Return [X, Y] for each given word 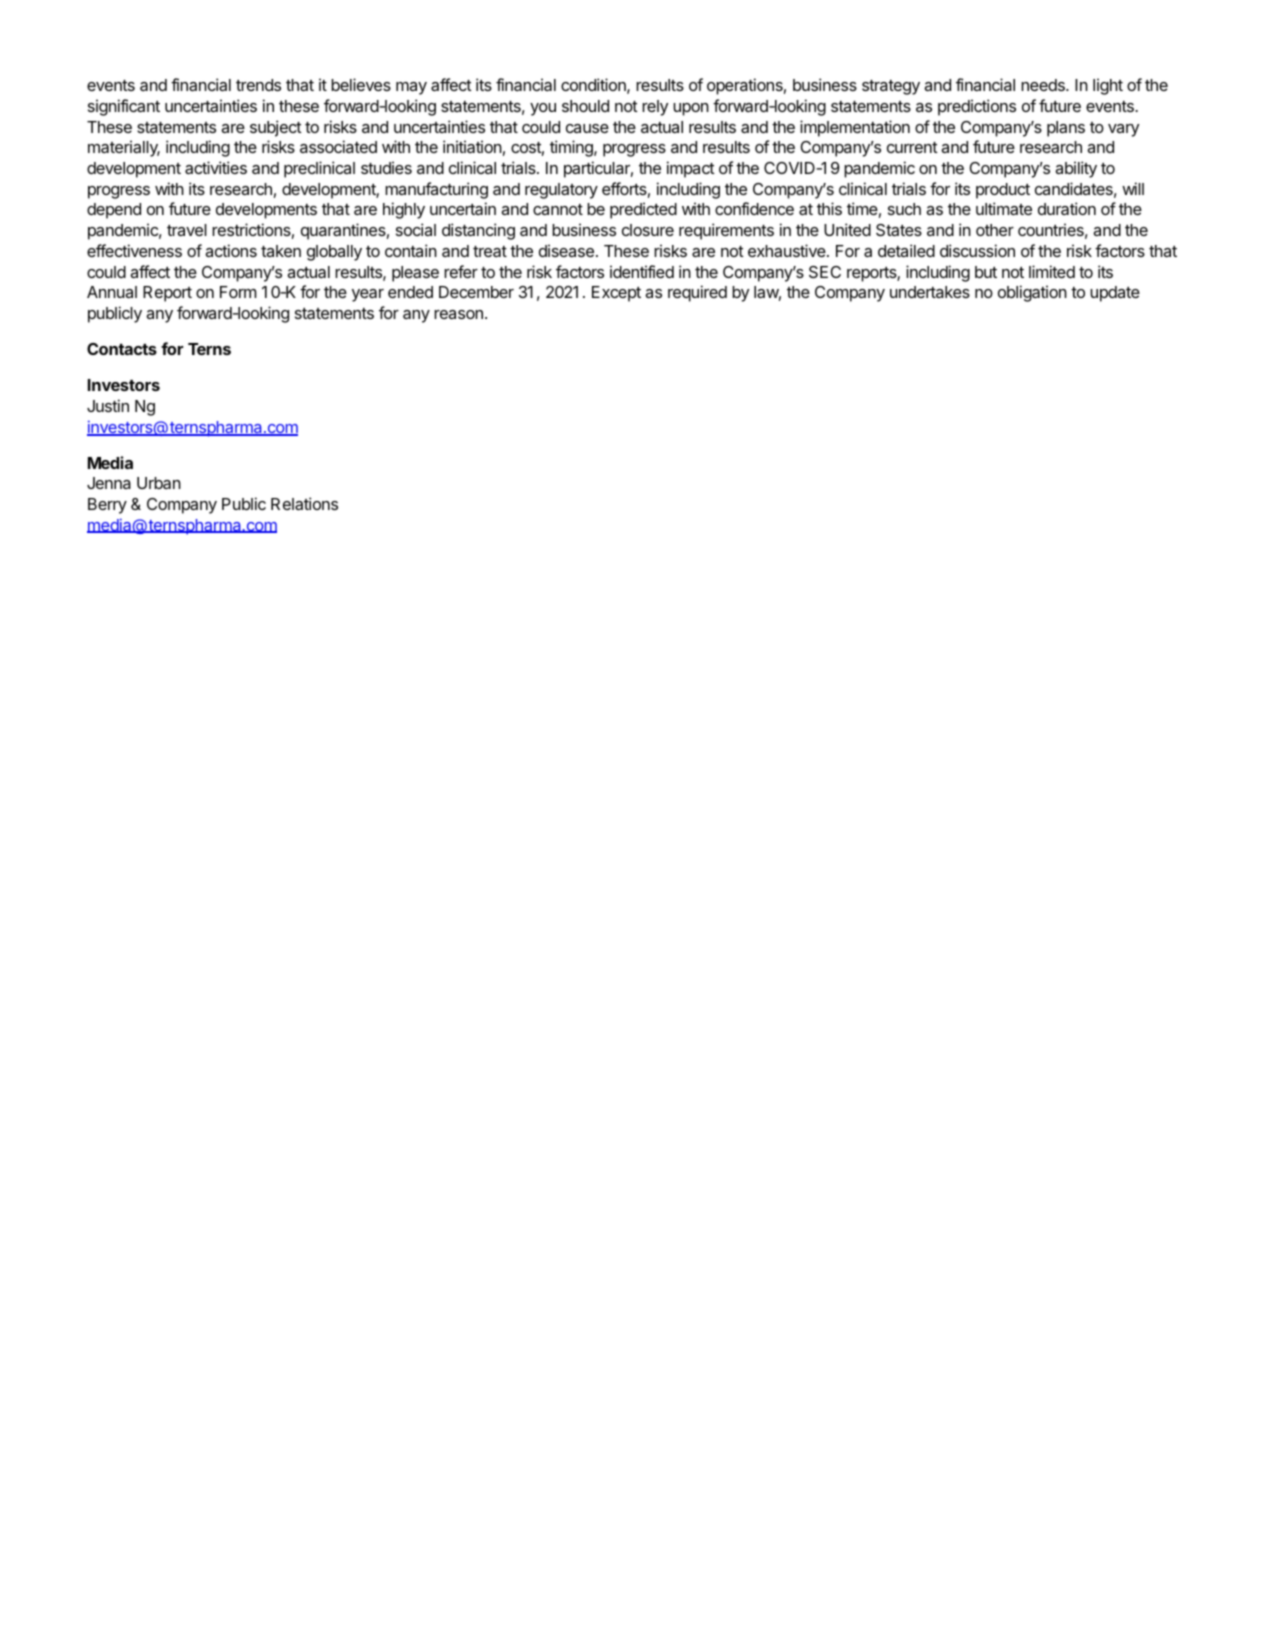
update [1115, 294]
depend [114, 211]
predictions [977, 107]
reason [458, 314]
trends [258, 85]
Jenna [109, 483]
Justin [108, 405]
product [1003, 191]
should [585, 106]
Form [238, 292]
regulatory [561, 191]
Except [616, 294]
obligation [1032, 293]
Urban [159, 483]
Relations [304, 503]
